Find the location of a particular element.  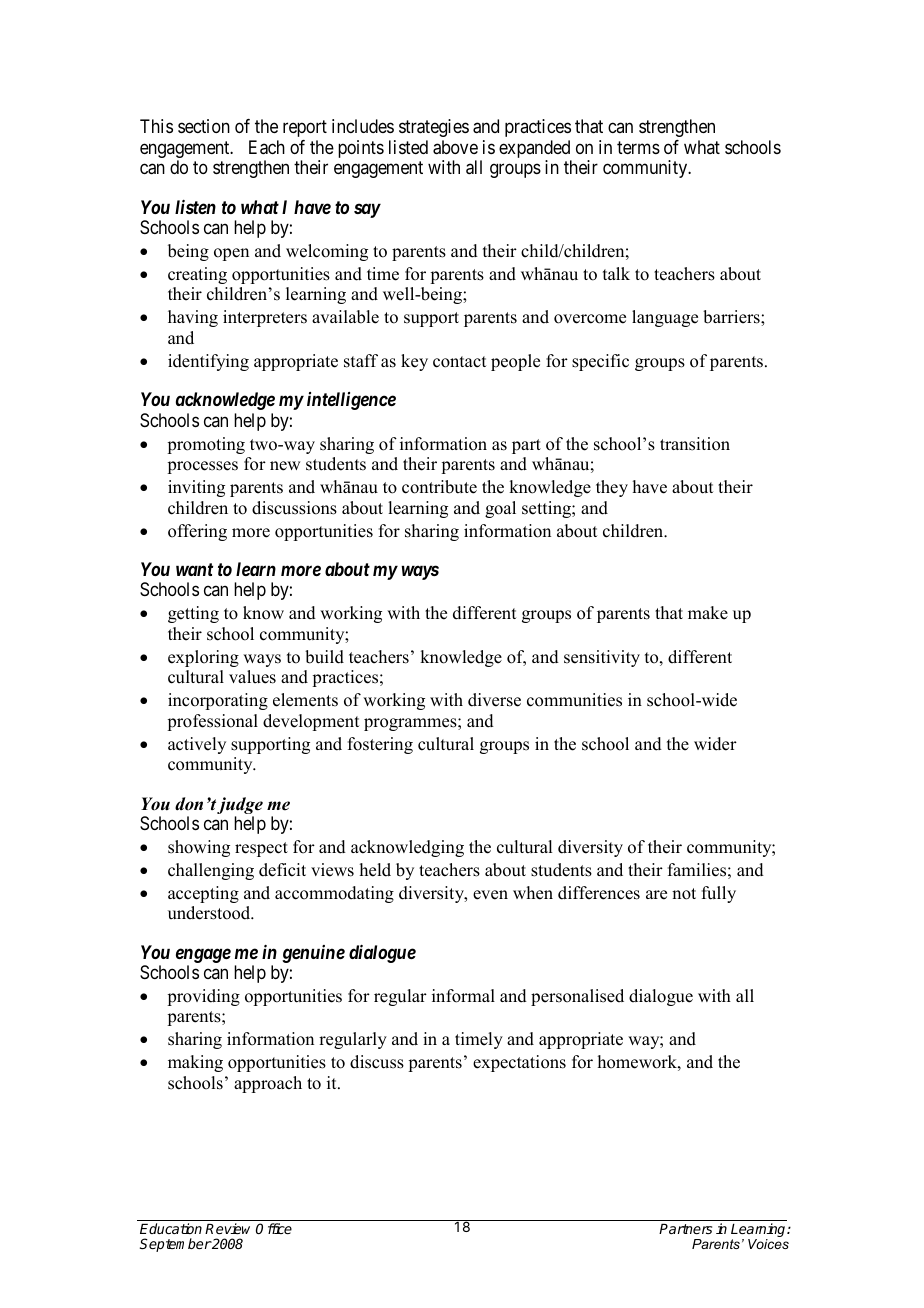

make is located at coordinates (708, 613).
